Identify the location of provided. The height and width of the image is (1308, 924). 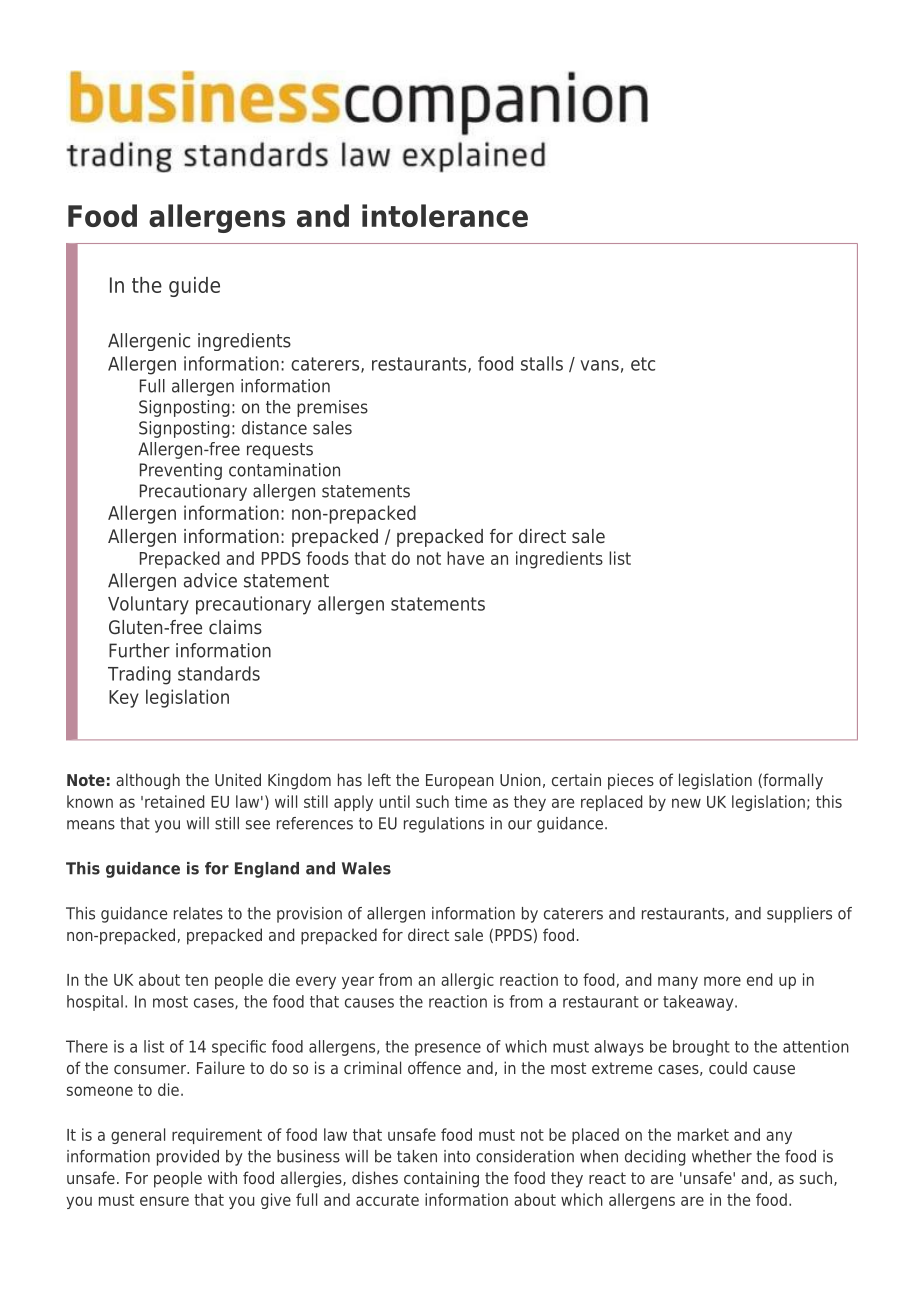
(188, 1158).
